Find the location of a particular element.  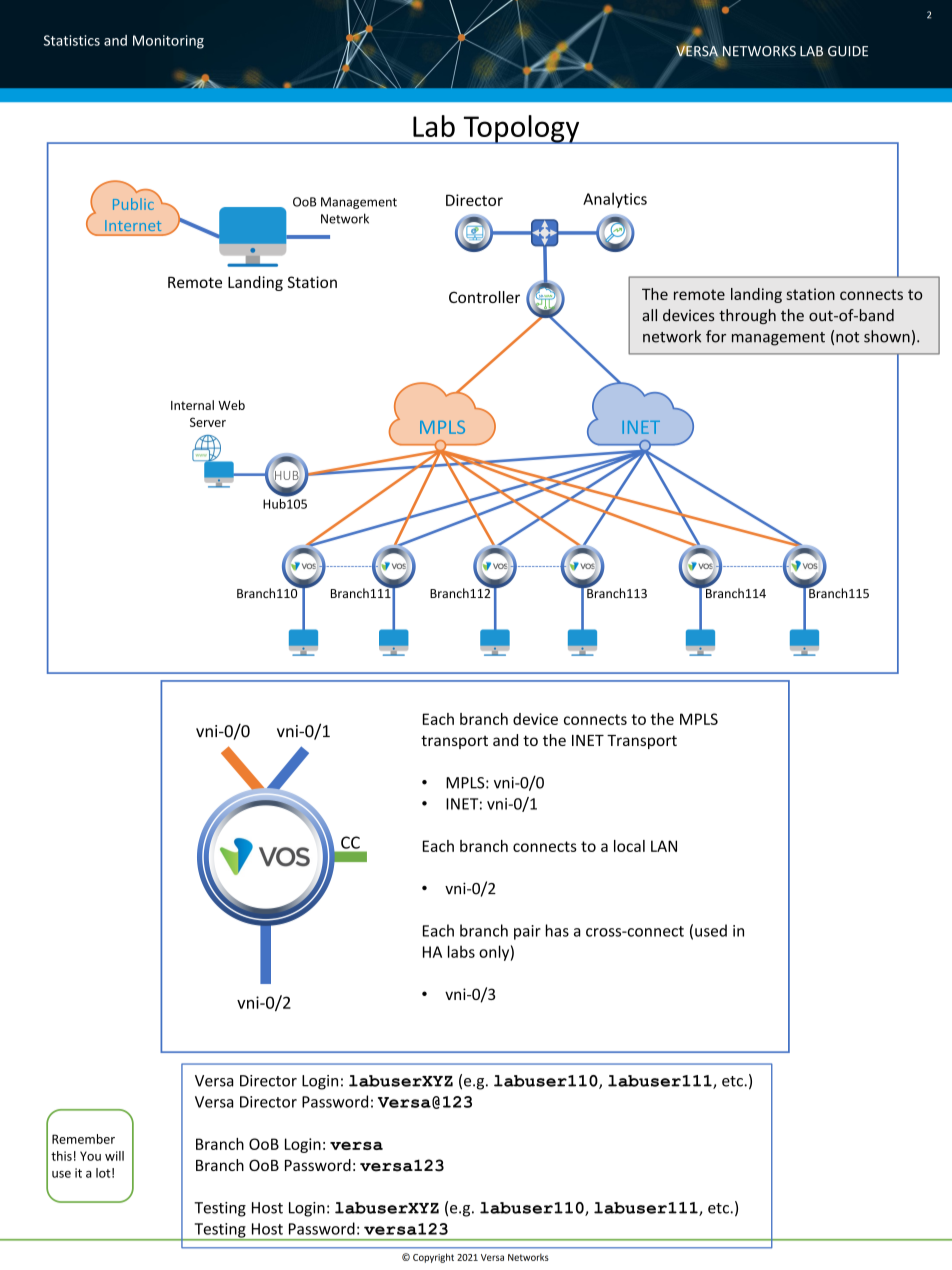

GUIDE is located at coordinates (848, 51).
